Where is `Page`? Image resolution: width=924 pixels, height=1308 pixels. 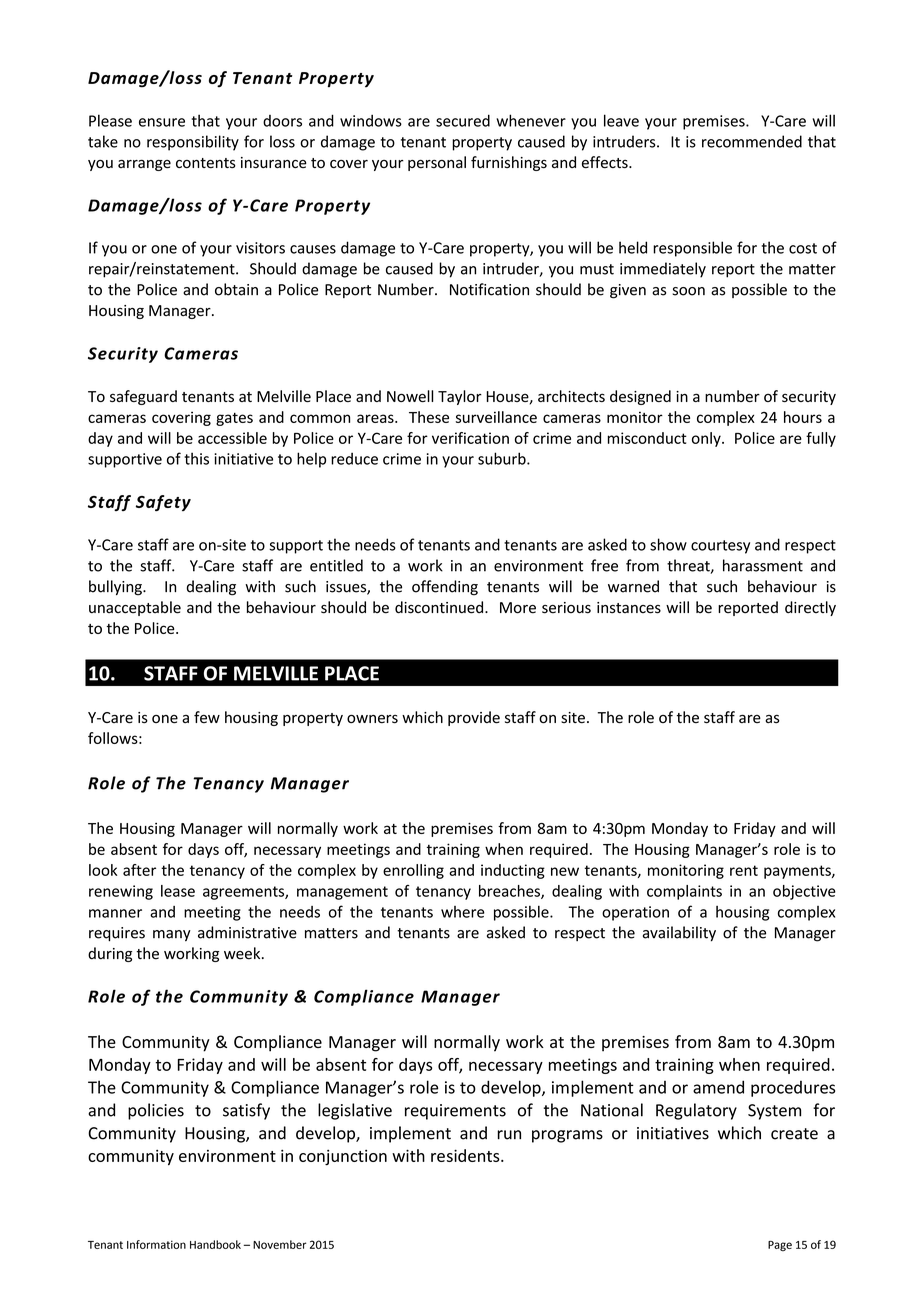
Page is located at coordinates (780, 1246).
